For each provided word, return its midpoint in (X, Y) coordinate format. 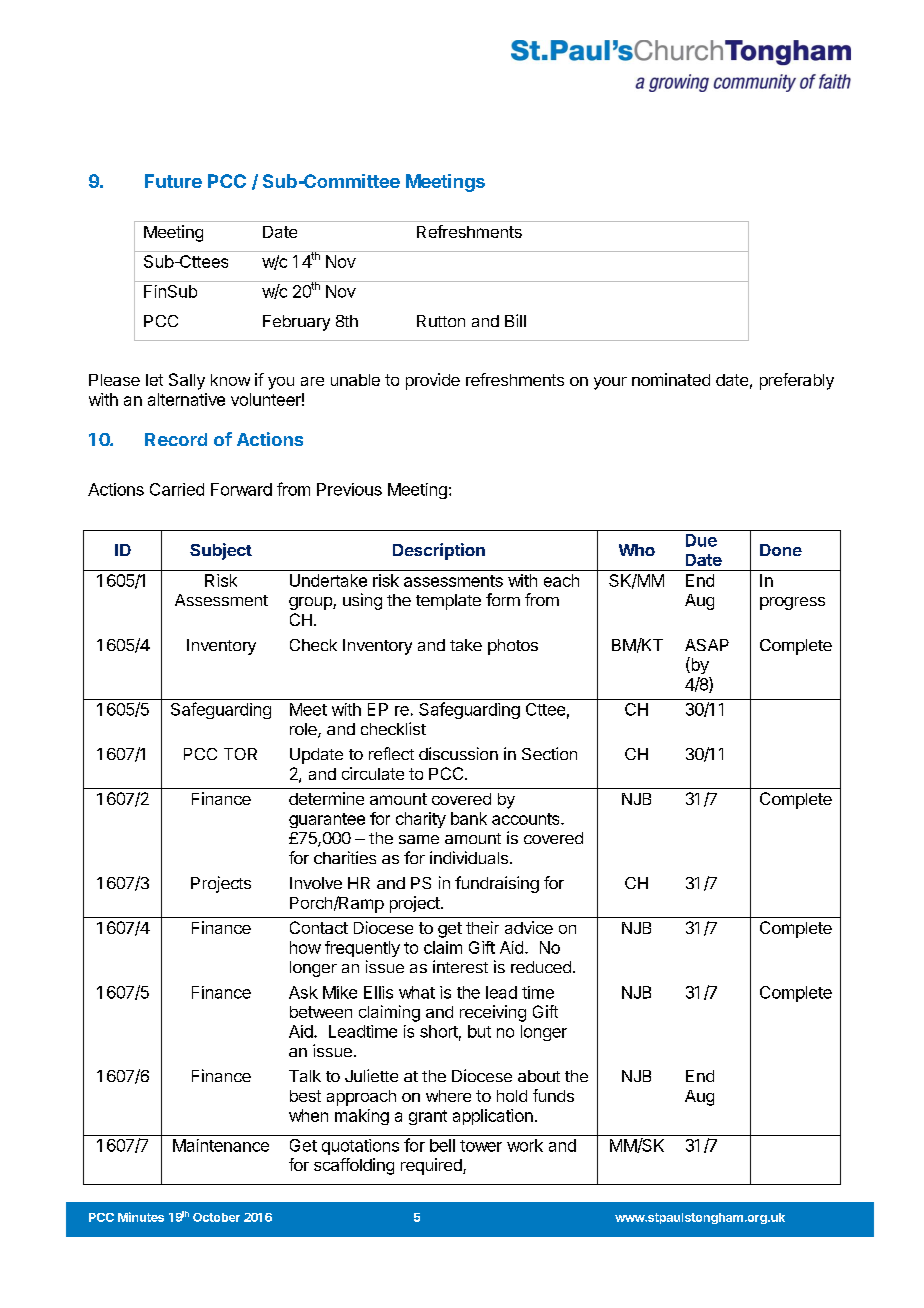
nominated (671, 379)
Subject (221, 551)
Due (701, 540)
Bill (515, 320)
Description (439, 551)
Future (173, 181)
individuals (469, 857)
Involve (316, 883)
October (216, 1217)
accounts (527, 819)
